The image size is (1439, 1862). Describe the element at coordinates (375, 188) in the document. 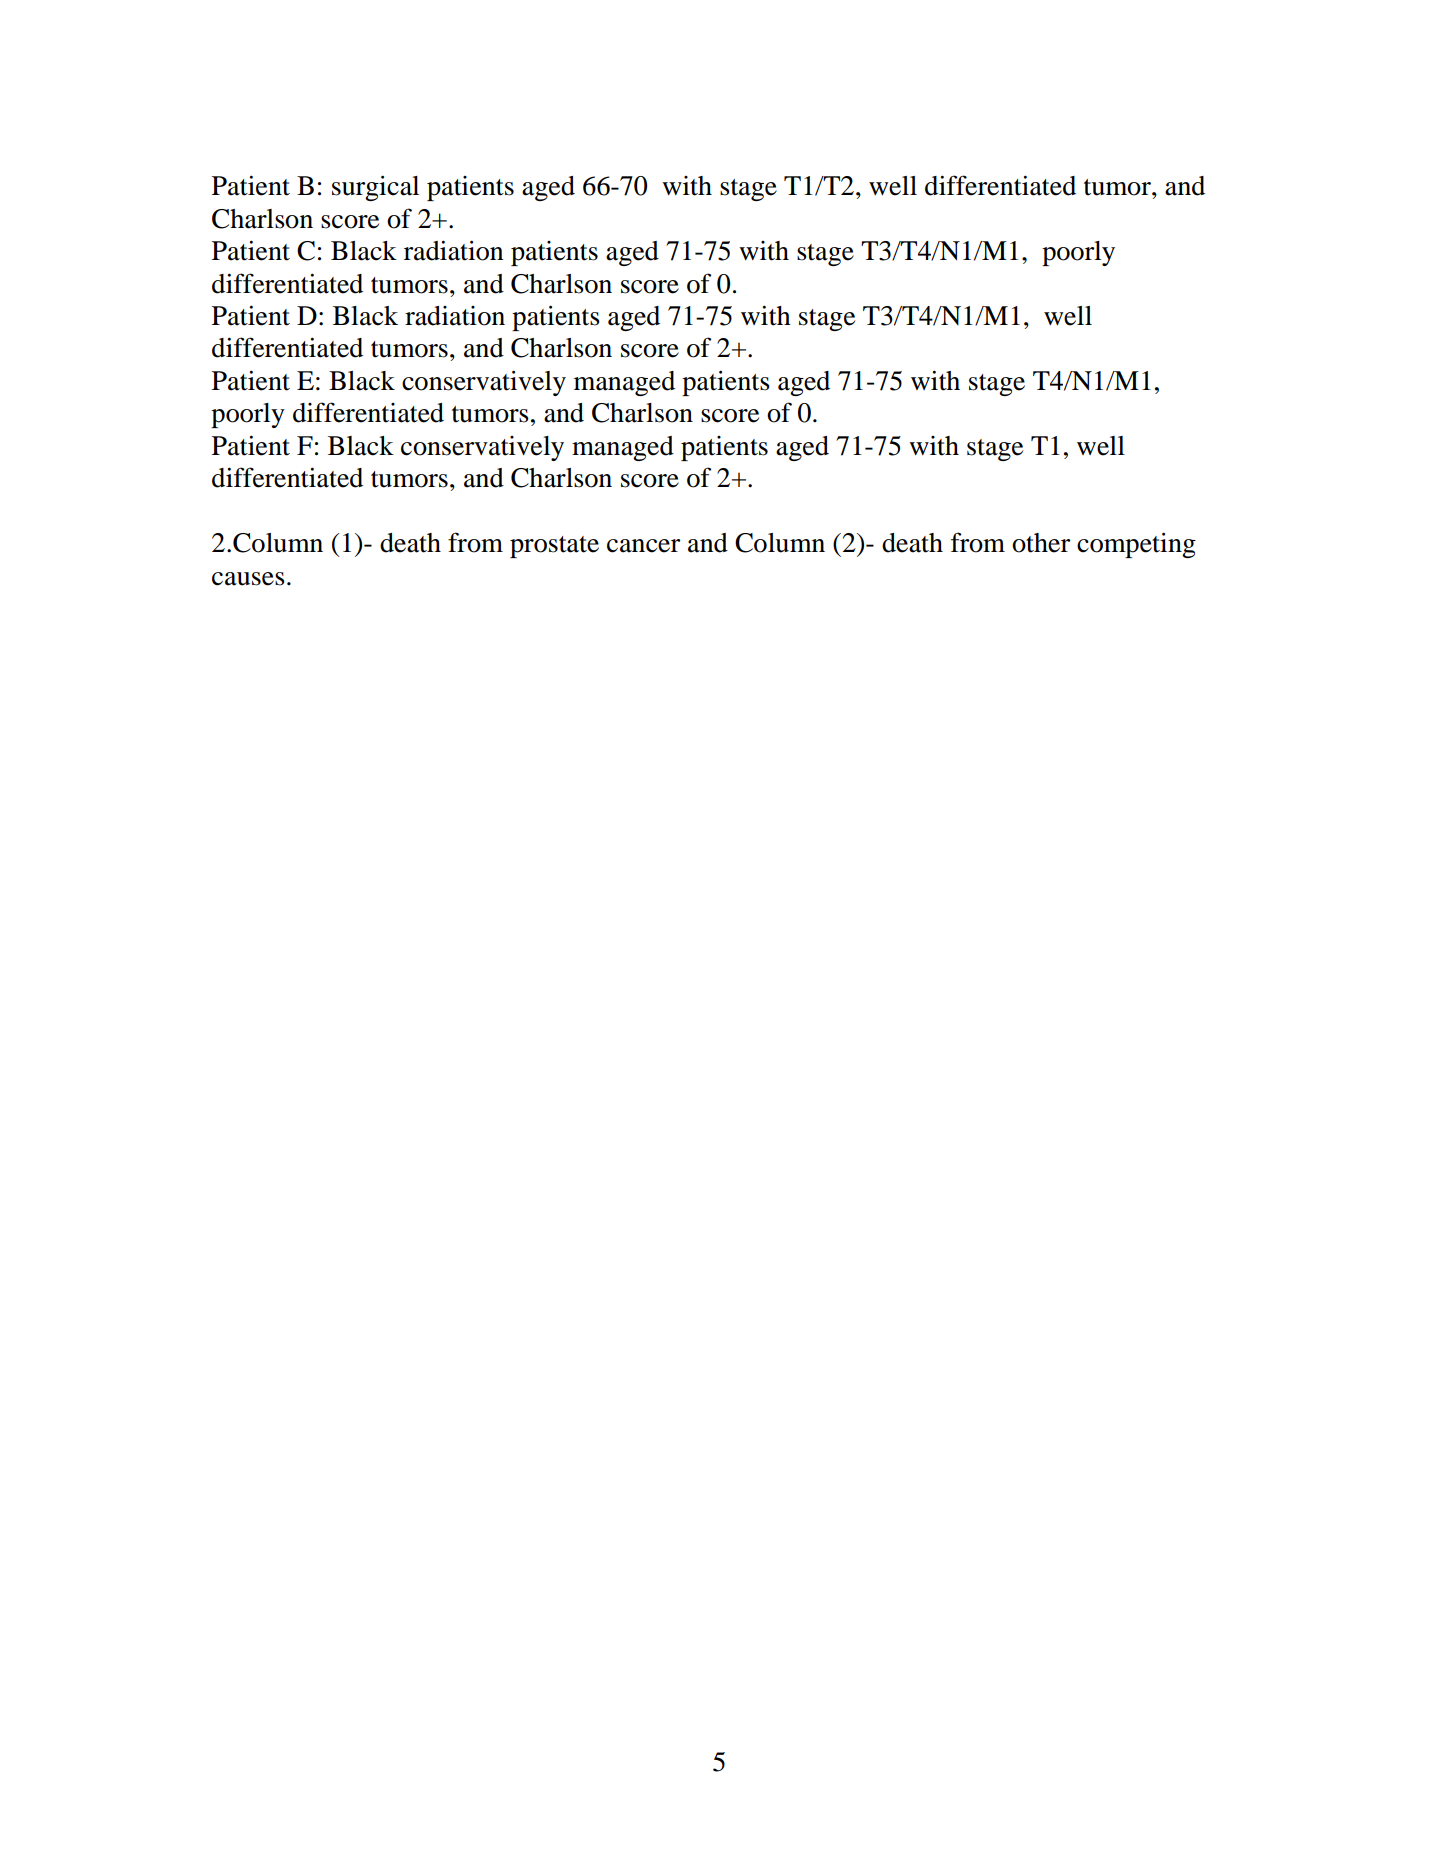

I see `surgical` at that location.
